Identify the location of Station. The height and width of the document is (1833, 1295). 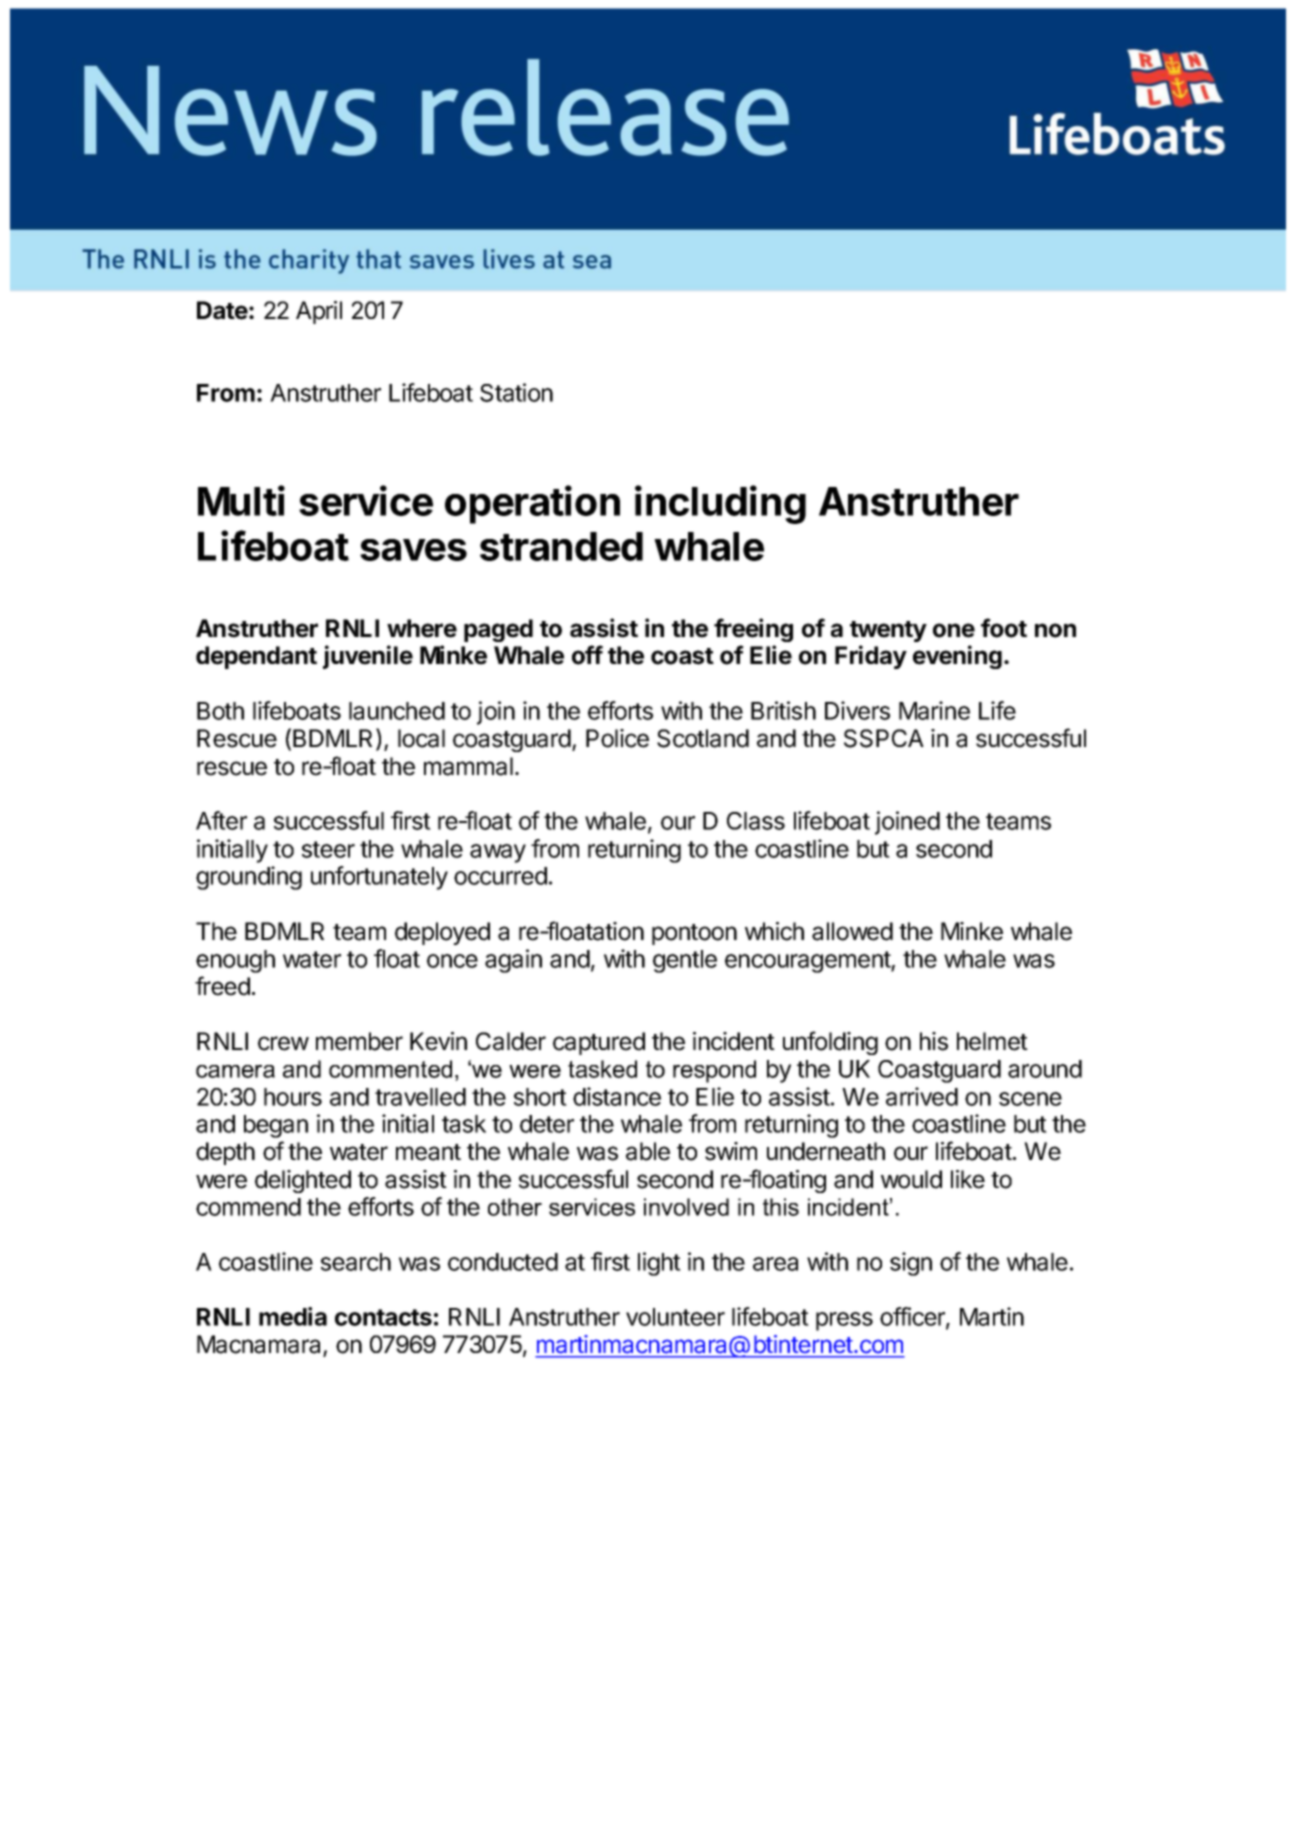
(516, 392).
